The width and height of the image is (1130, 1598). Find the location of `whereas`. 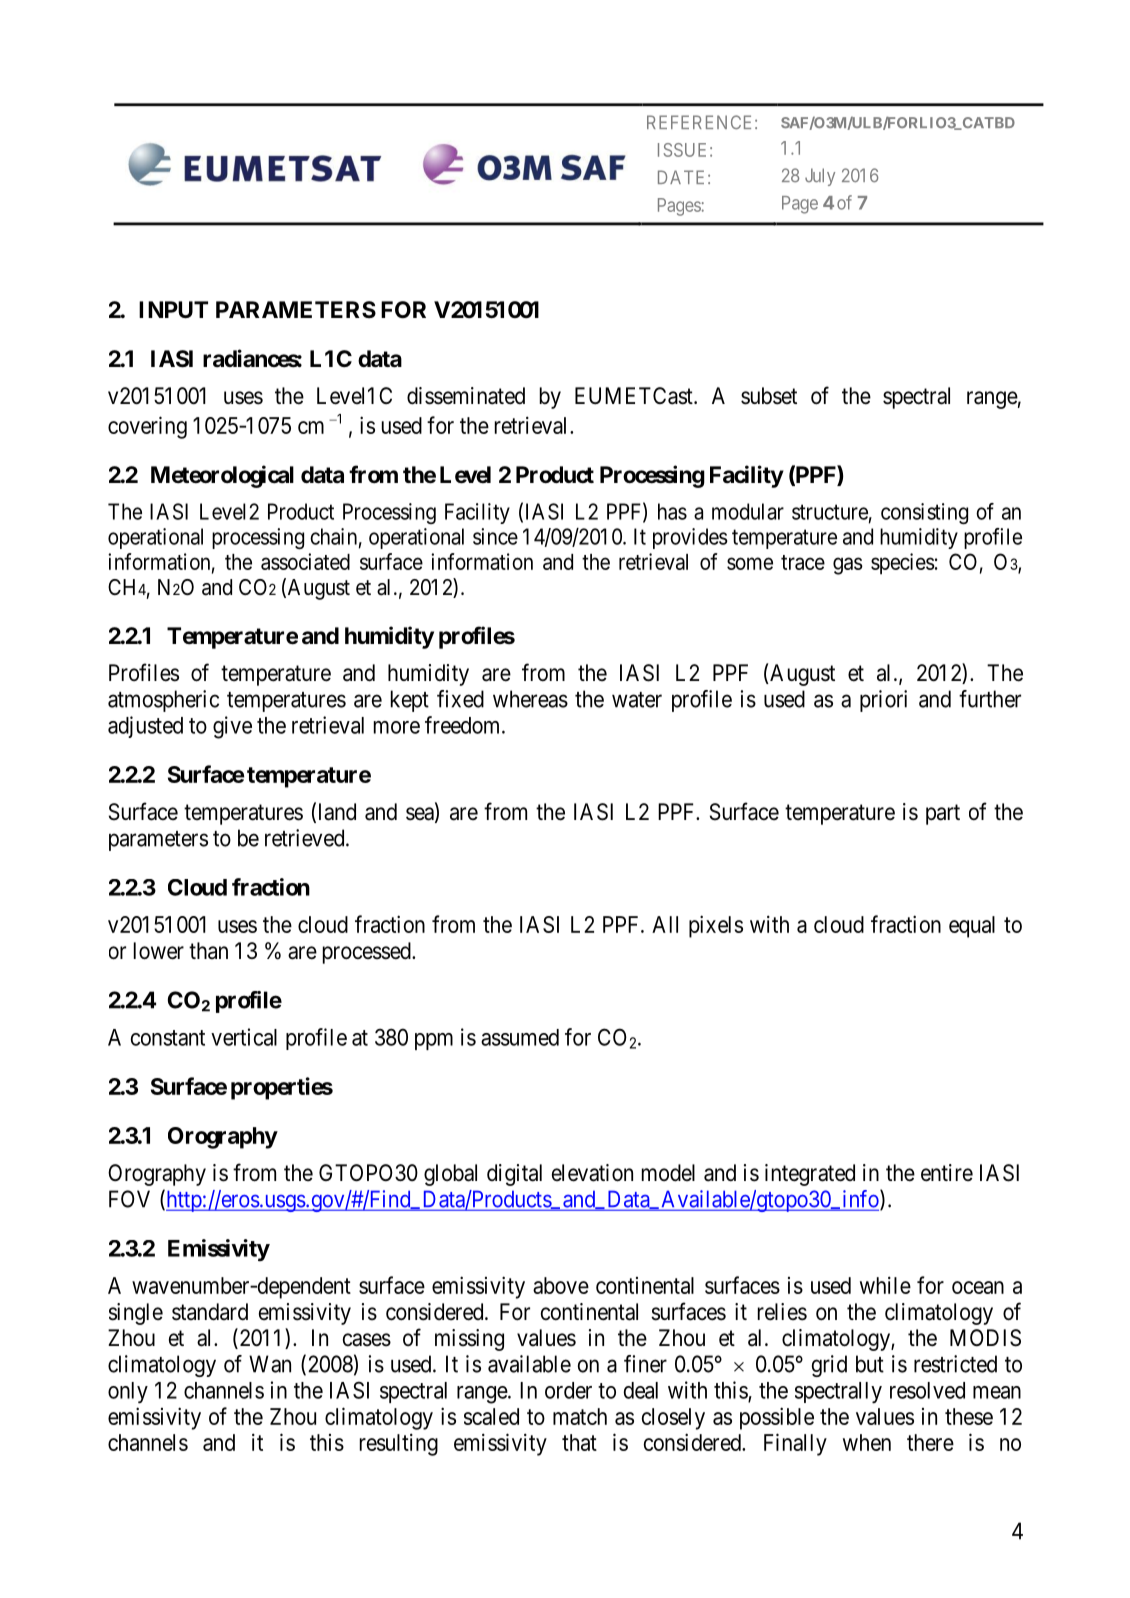

whereas is located at coordinates (530, 699).
